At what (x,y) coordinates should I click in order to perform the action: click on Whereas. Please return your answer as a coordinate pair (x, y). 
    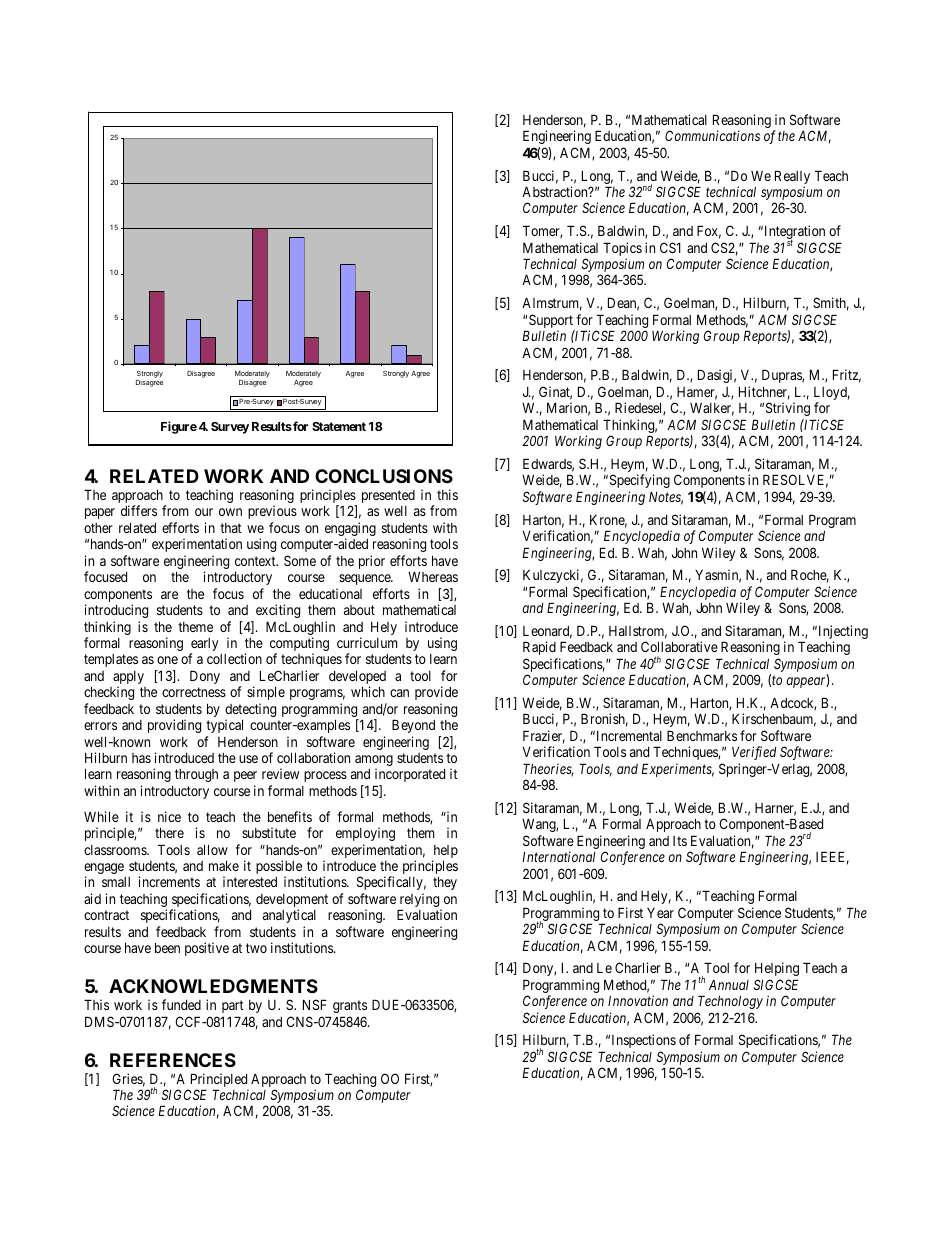
    Looking at the image, I should click on (433, 576).
